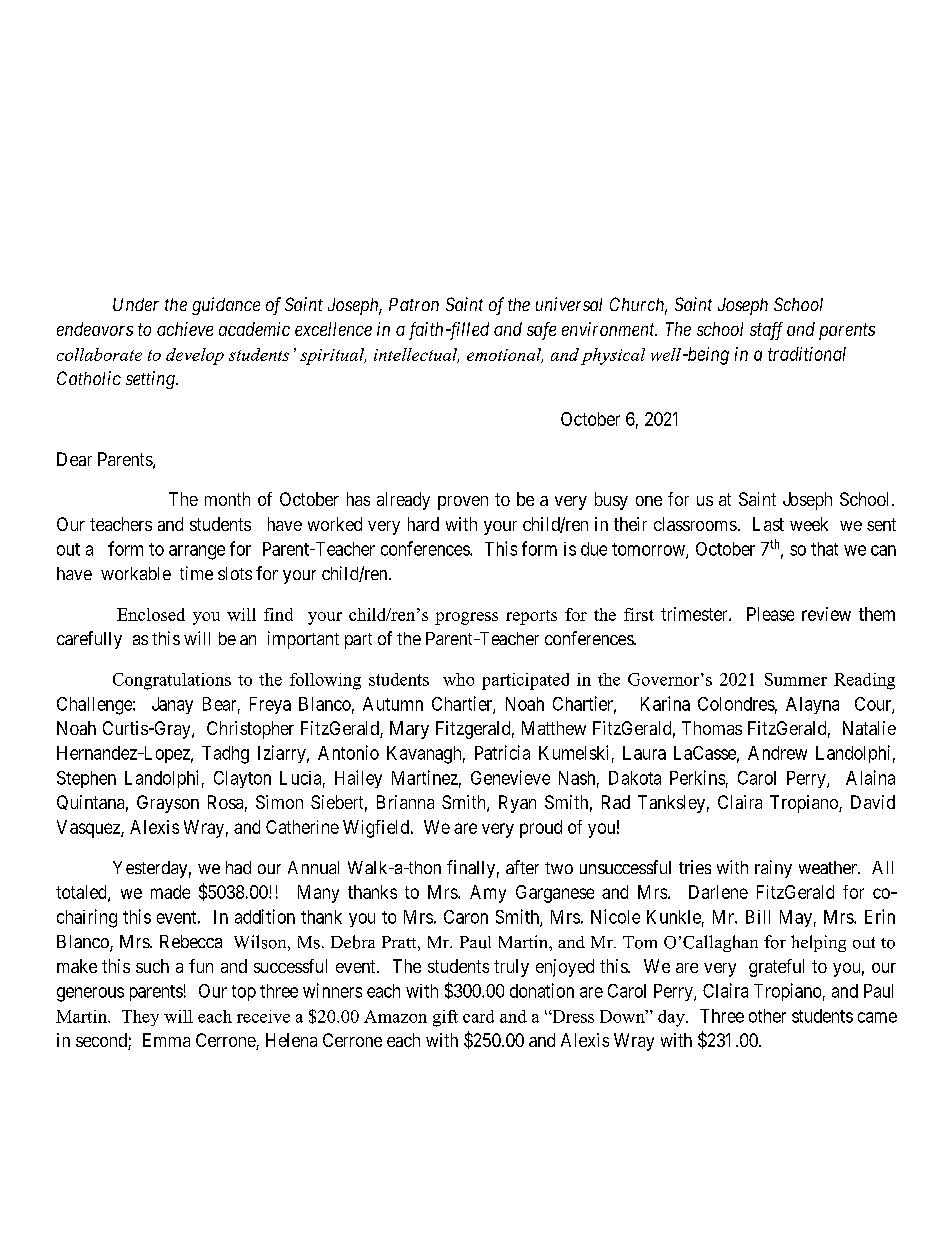 The image size is (952, 1233). I want to click on achieve, so click(185, 329).
